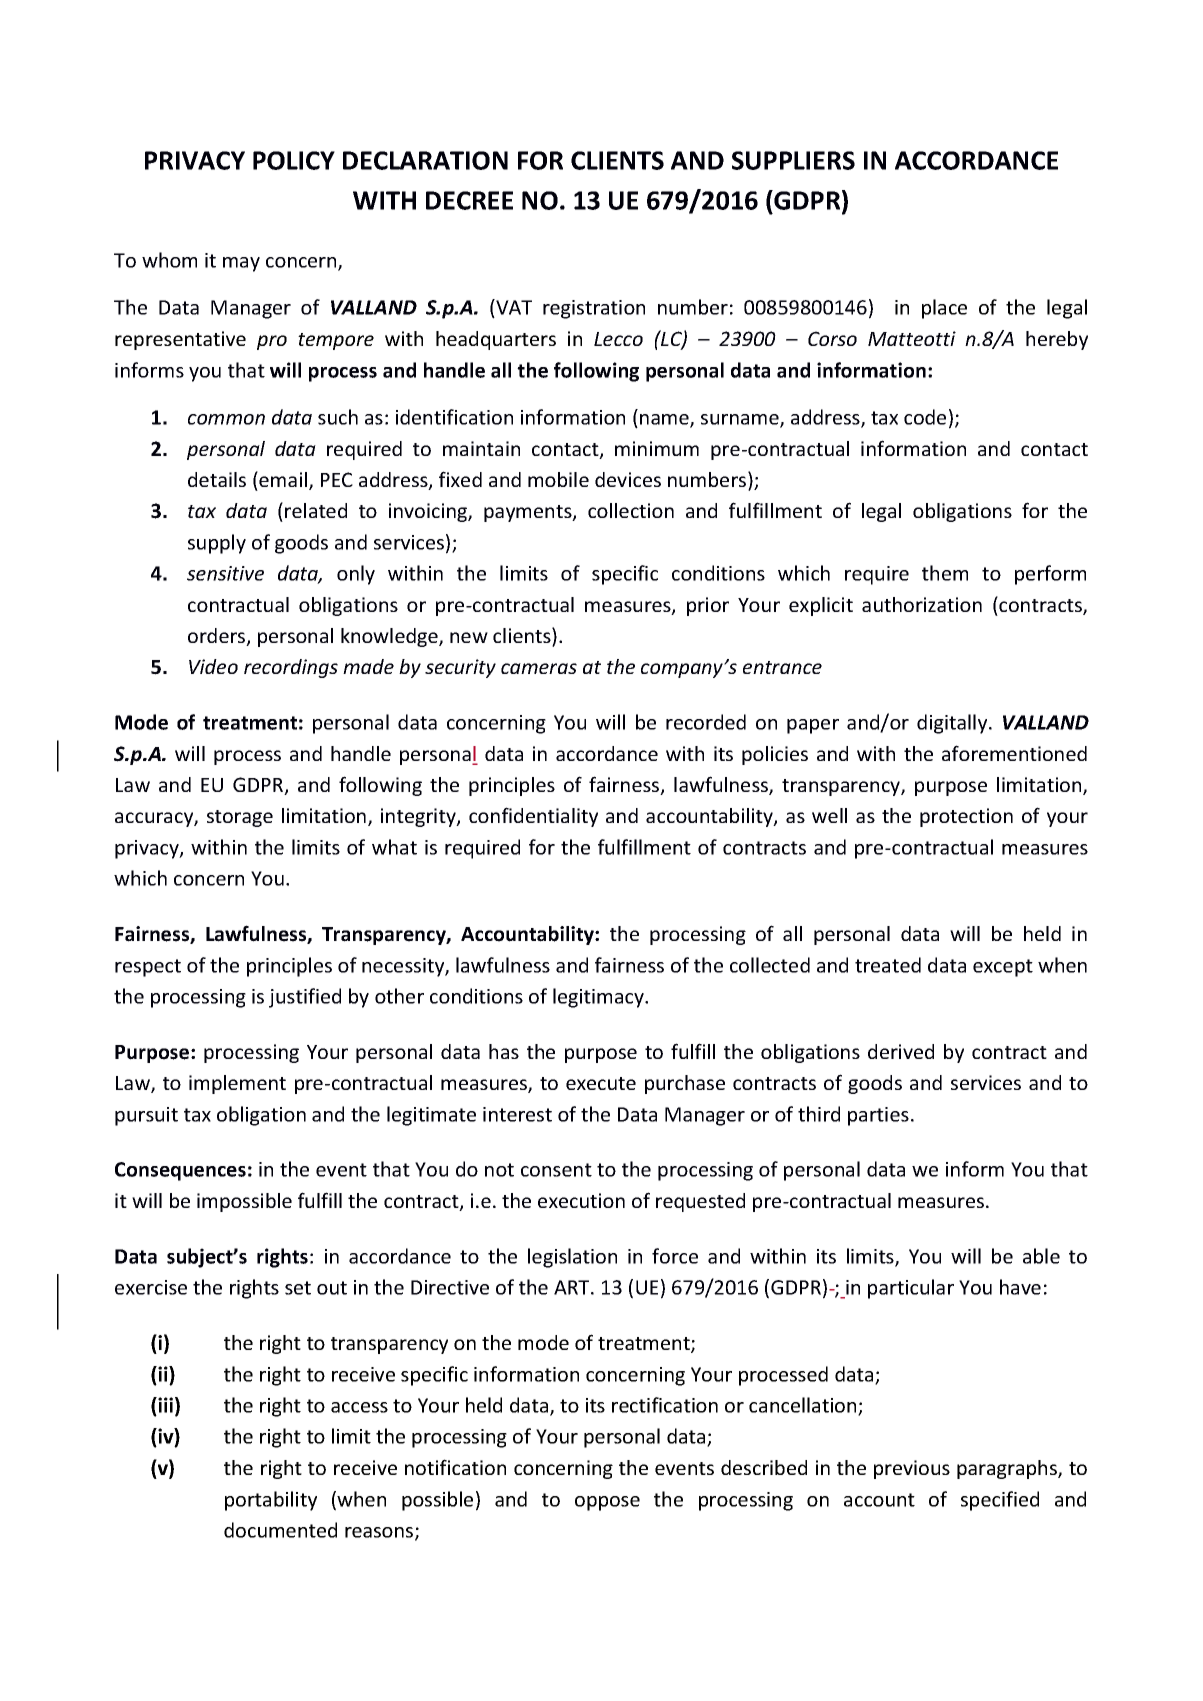 This screenshot has height=1701, width=1203. Describe the element at coordinates (901, 1051) in the screenshot. I see `derived` at that location.
